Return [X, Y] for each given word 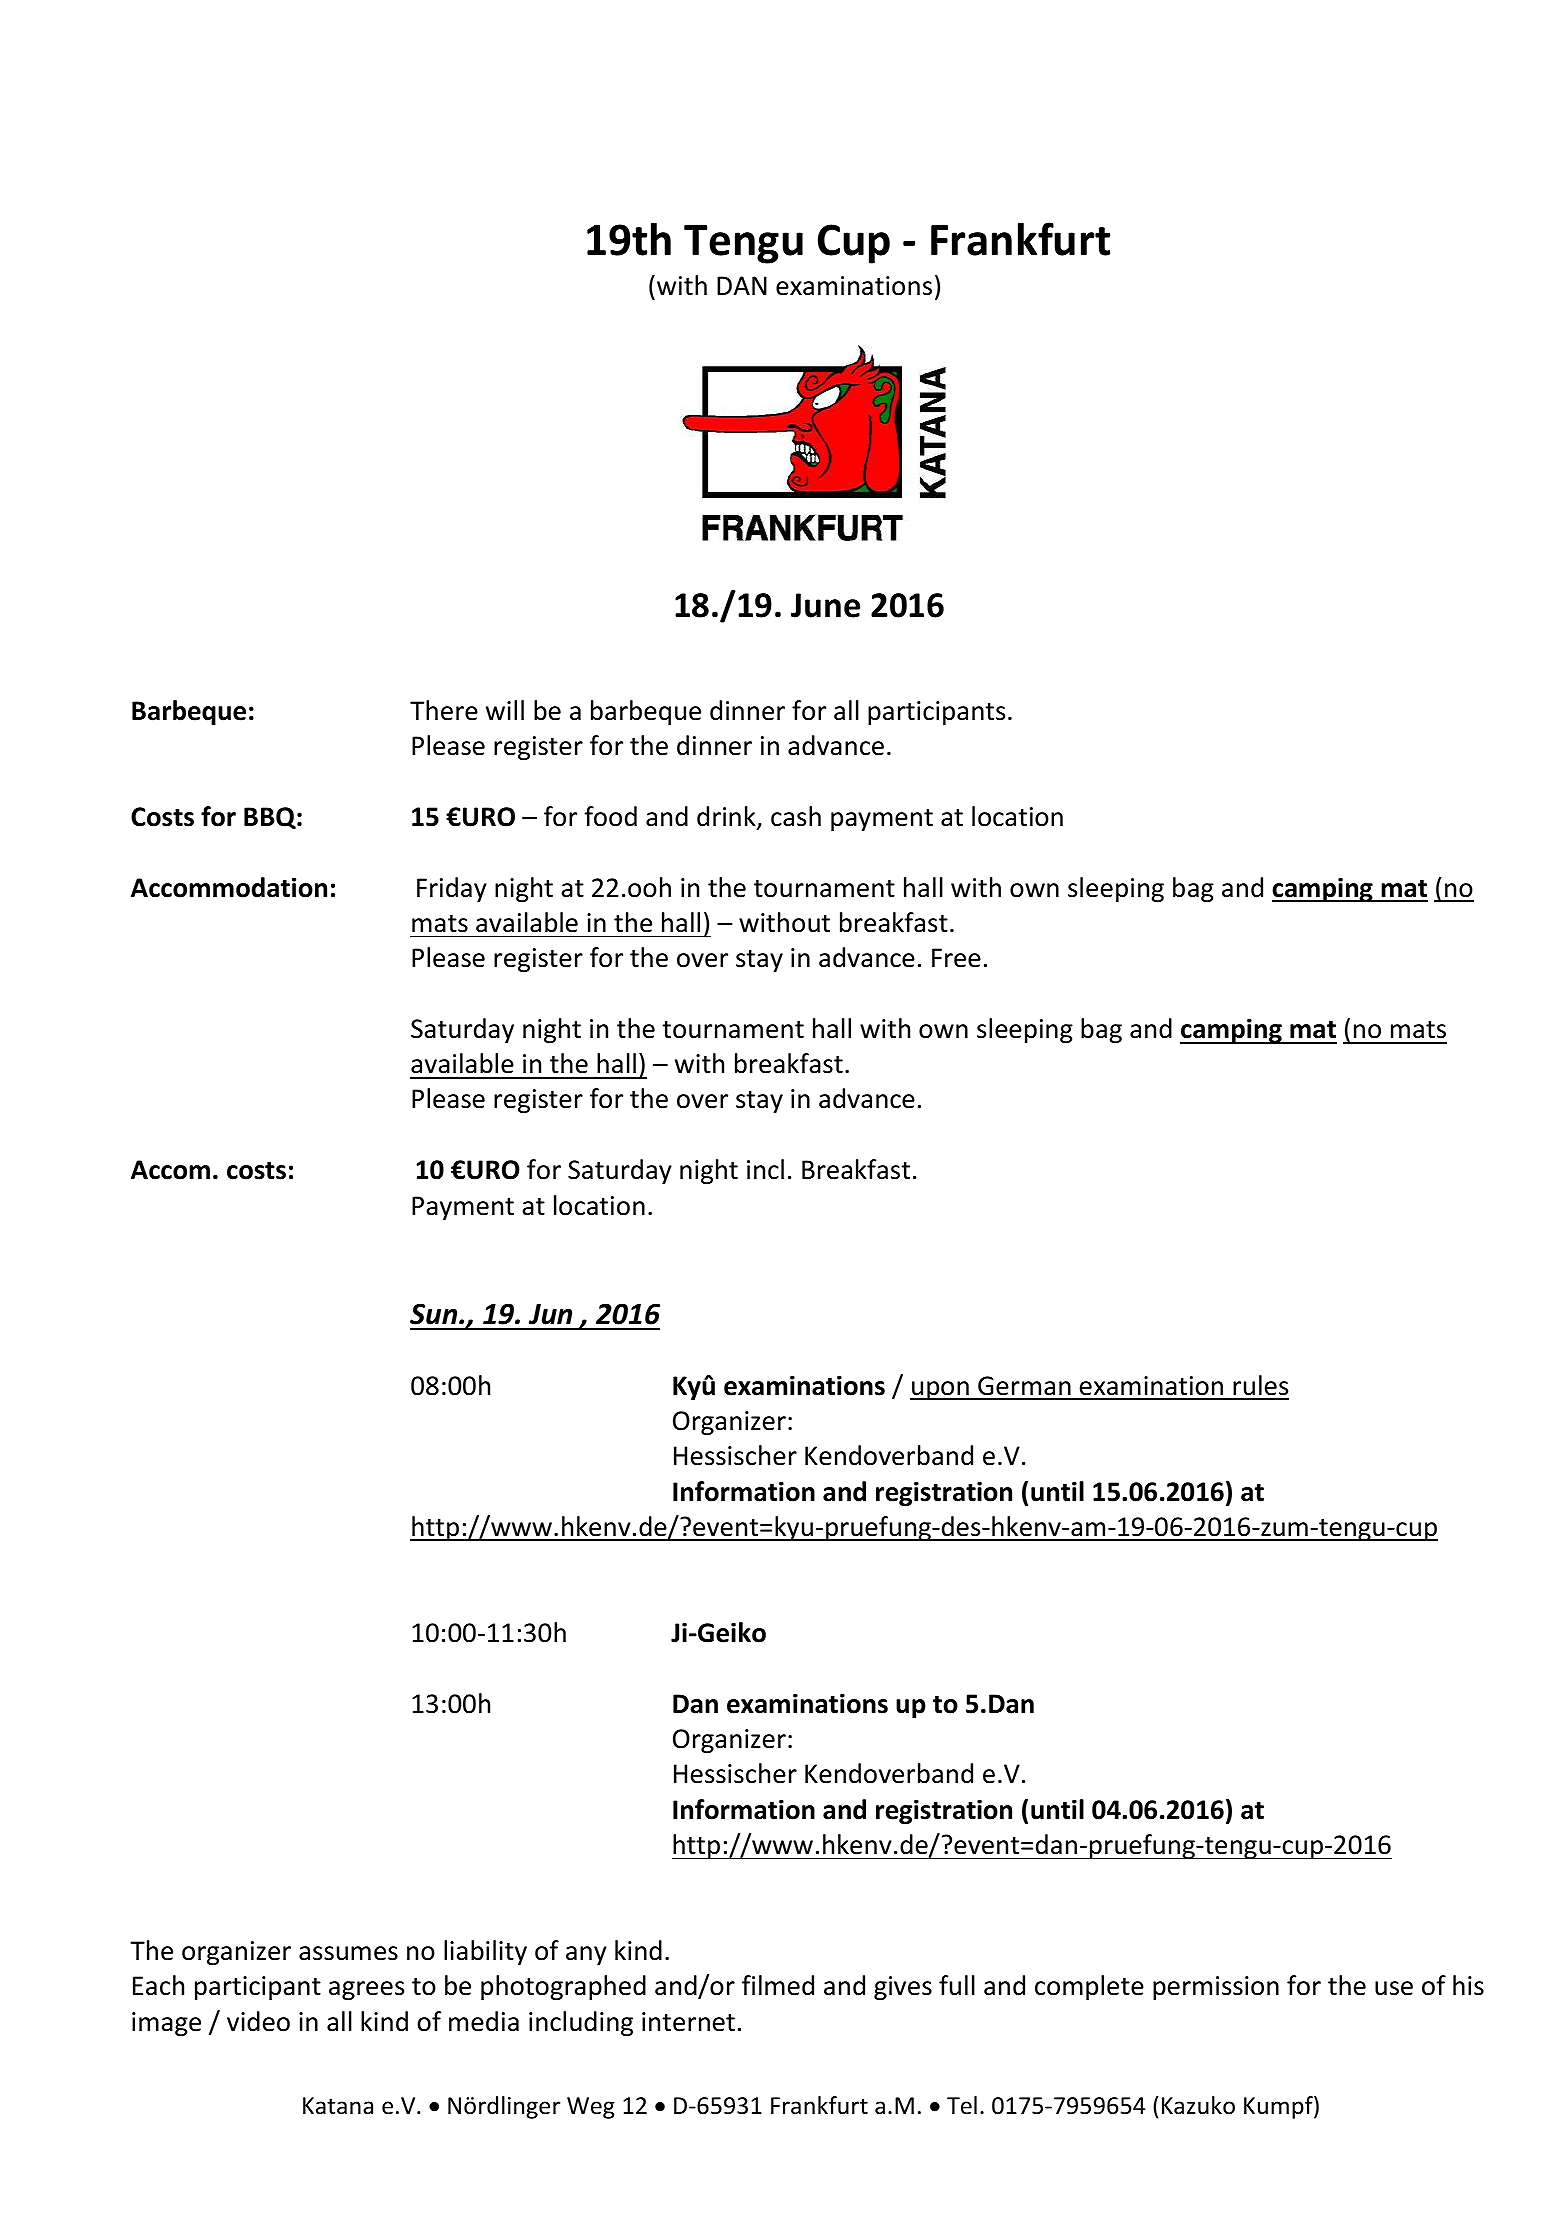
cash [796, 816]
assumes [348, 1953]
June [825, 605]
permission [1216, 1988]
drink [727, 817]
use [1394, 1988]
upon [940, 1390]
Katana [338, 2106]
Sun [435, 1314]
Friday [452, 889]
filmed [778, 1985]
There [444, 710]
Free [956, 958]
